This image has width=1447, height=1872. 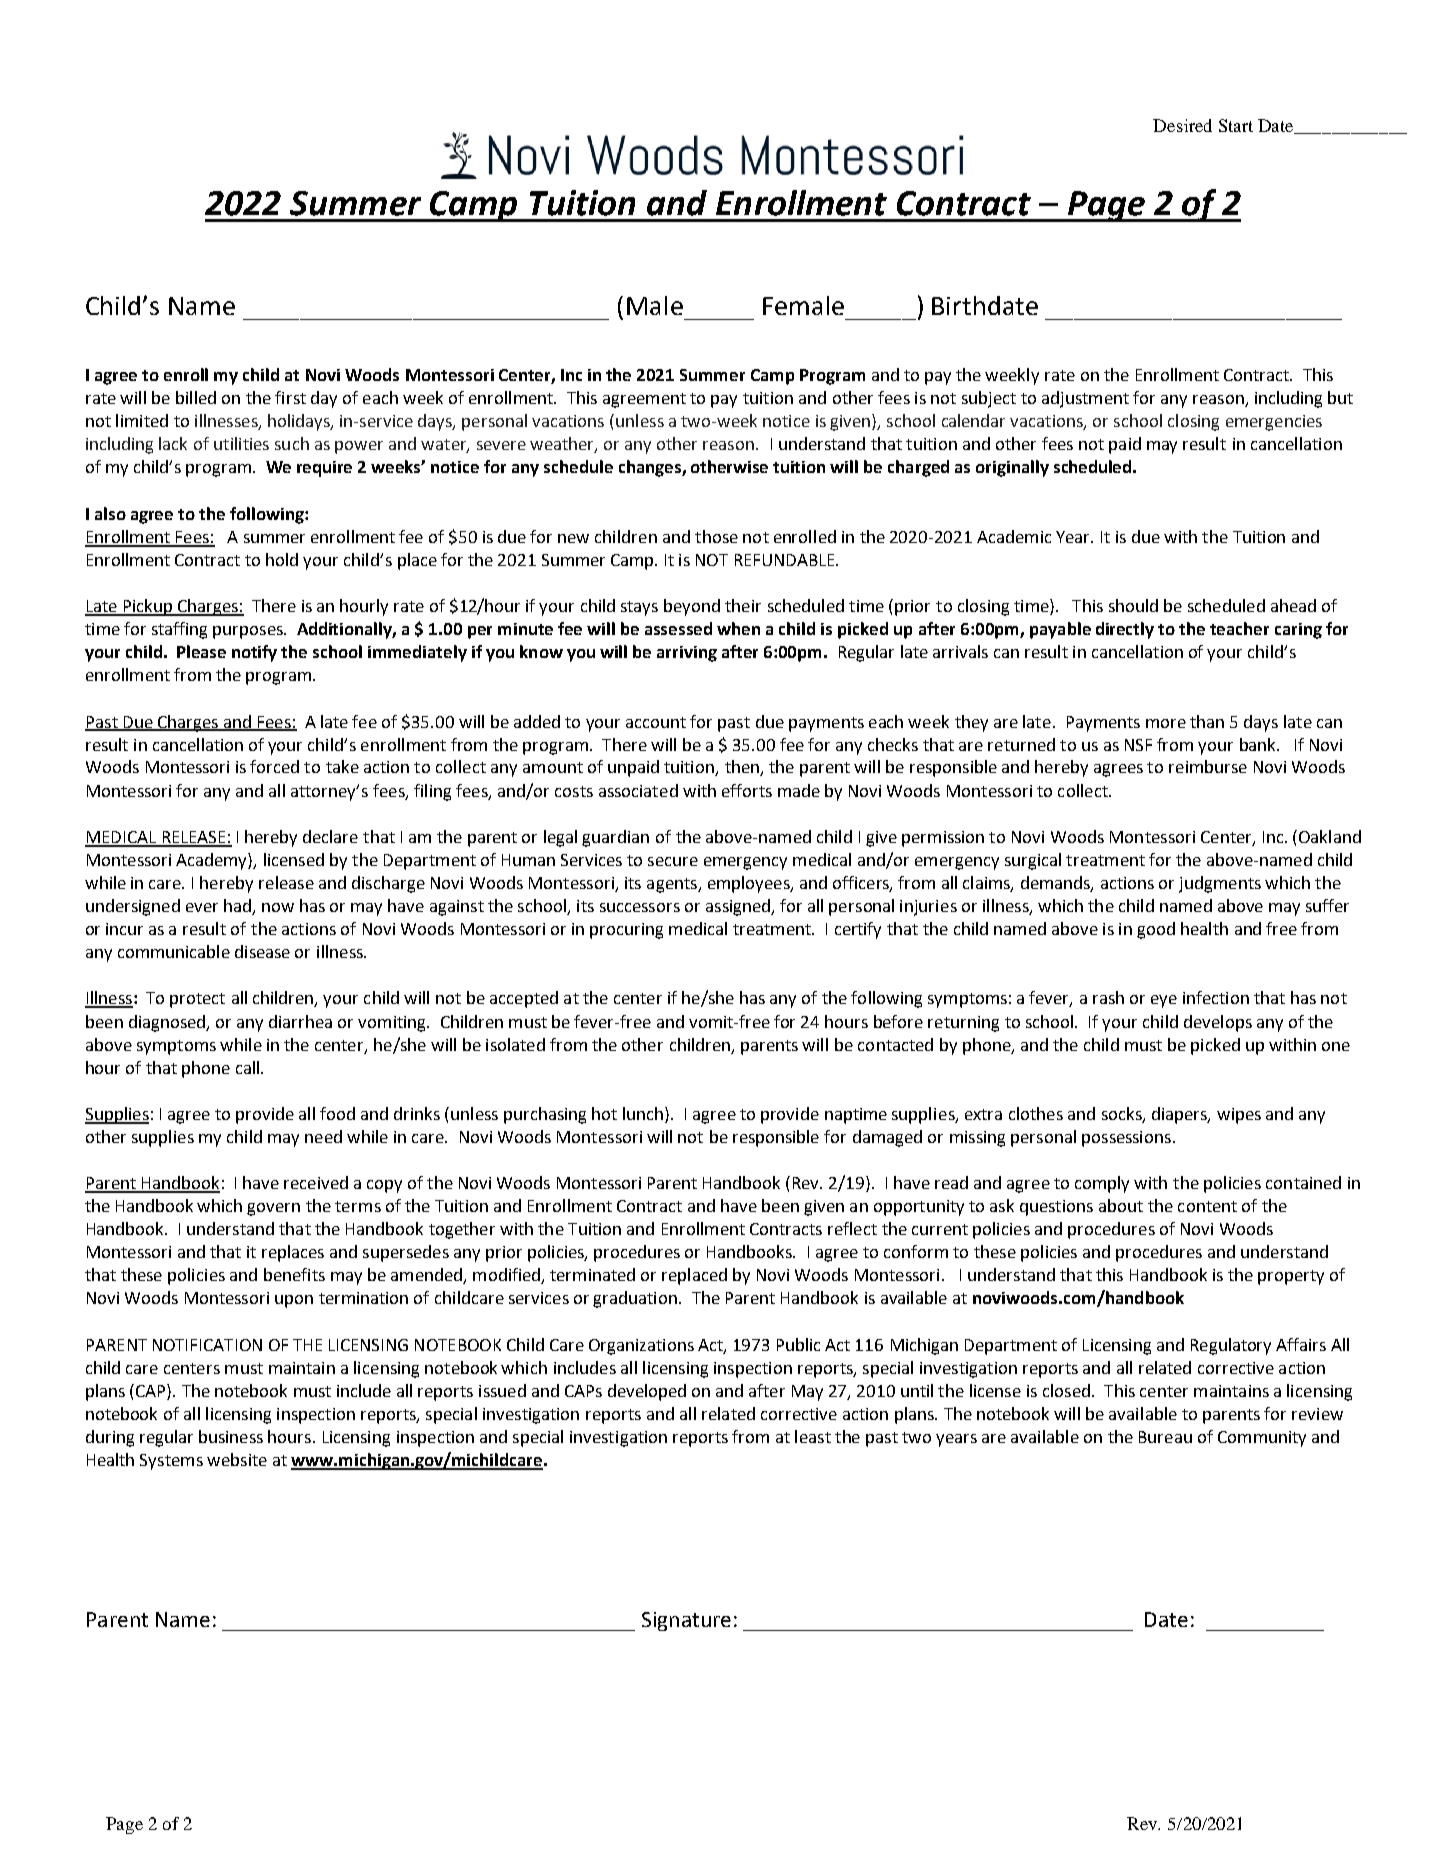 What do you see at coordinates (1133, 605) in the image?
I see `should` at bounding box center [1133, 605].
